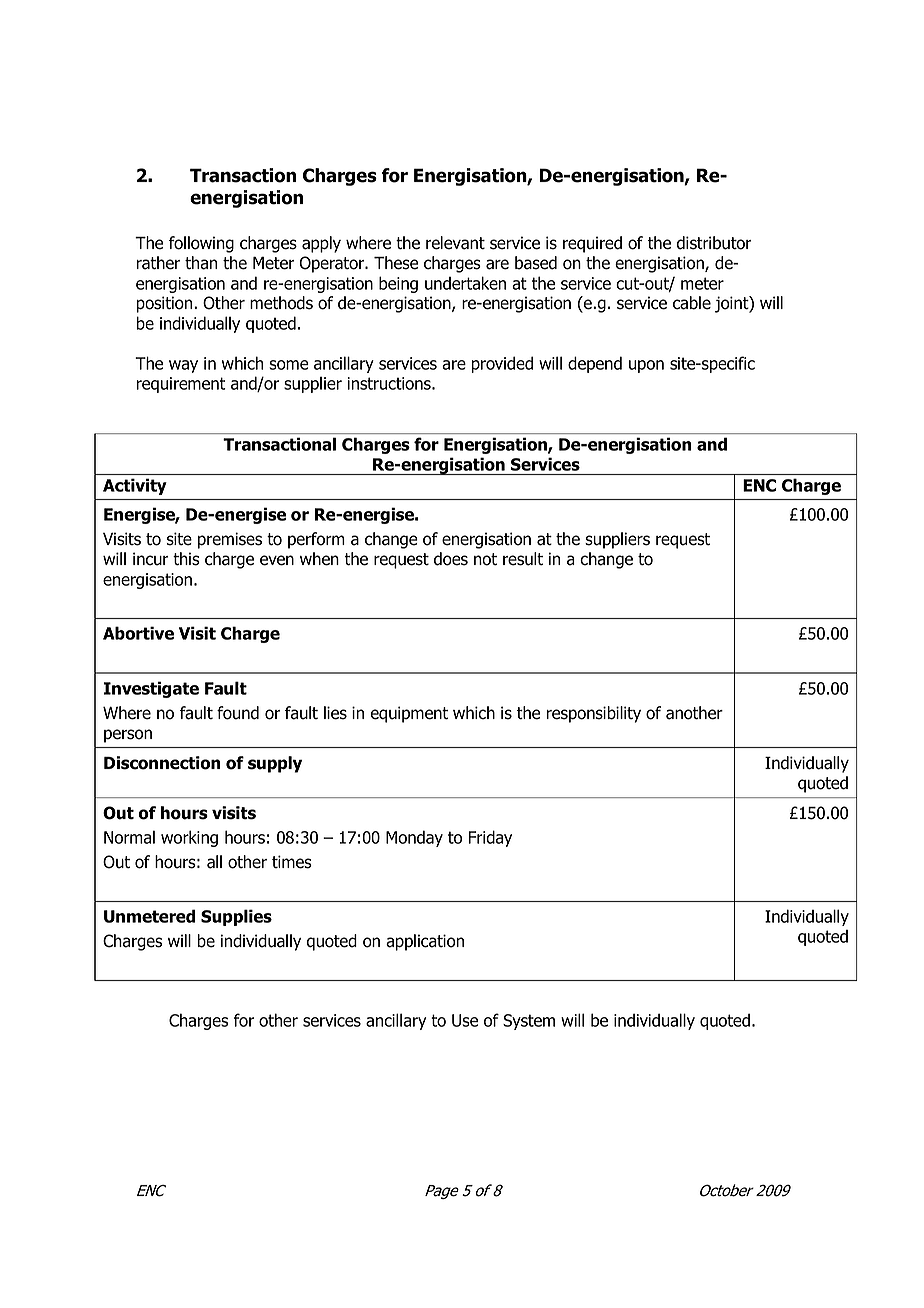 This page has height=1308, width=924. Describe the element at coordinates (292, 862) in the page. I see `times` at that location.
